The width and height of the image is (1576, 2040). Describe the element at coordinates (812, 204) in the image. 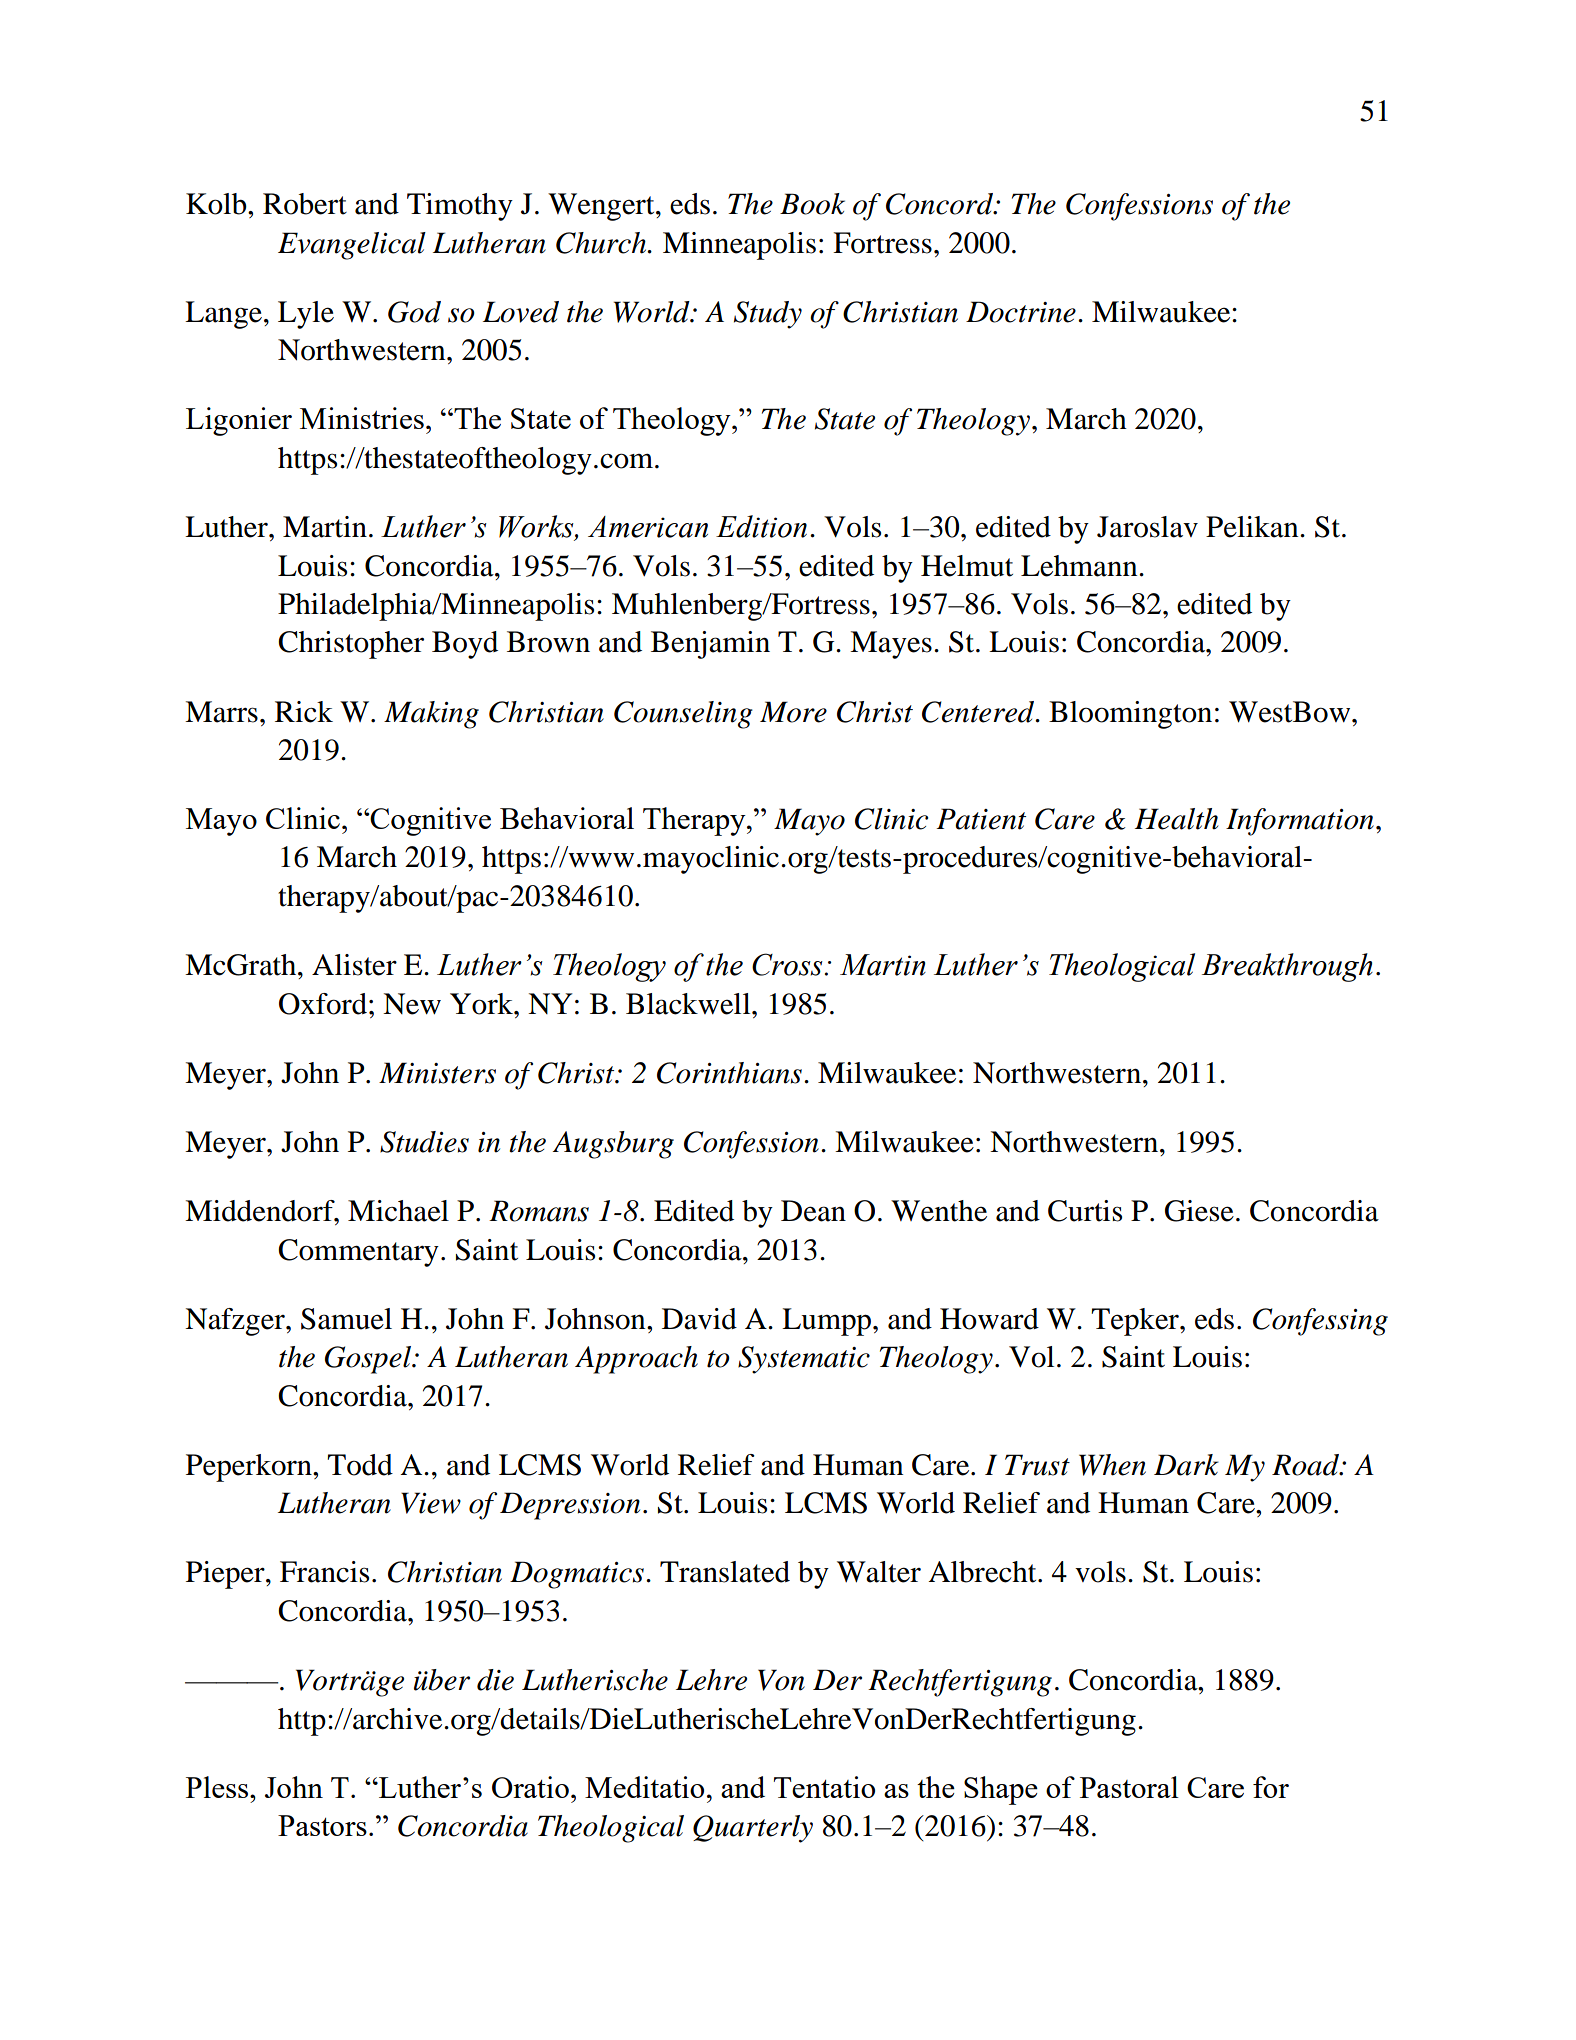

I see `Book` at that location.
